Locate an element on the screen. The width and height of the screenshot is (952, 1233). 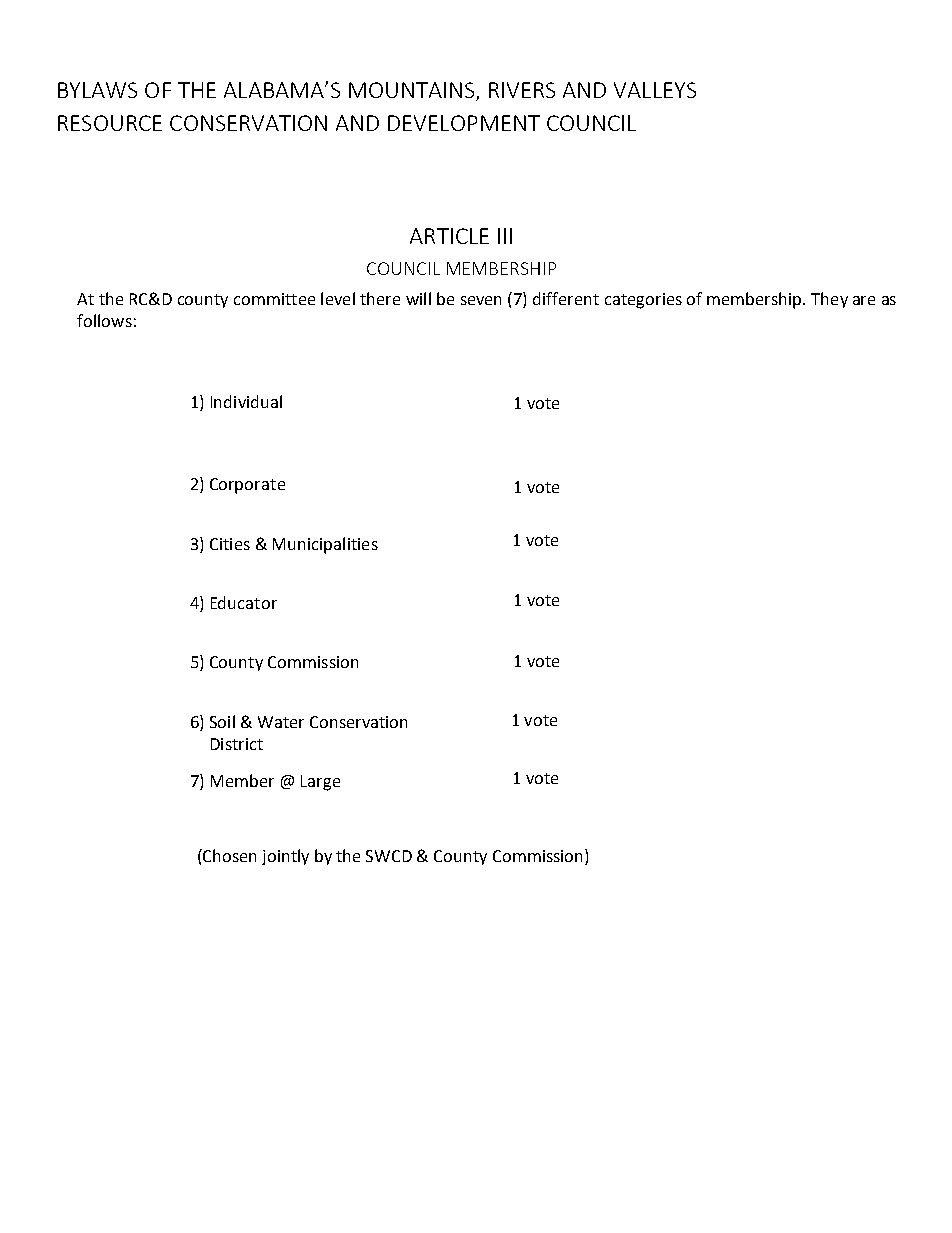
DEVELOPMENT is located at coordinates (464, 123).
